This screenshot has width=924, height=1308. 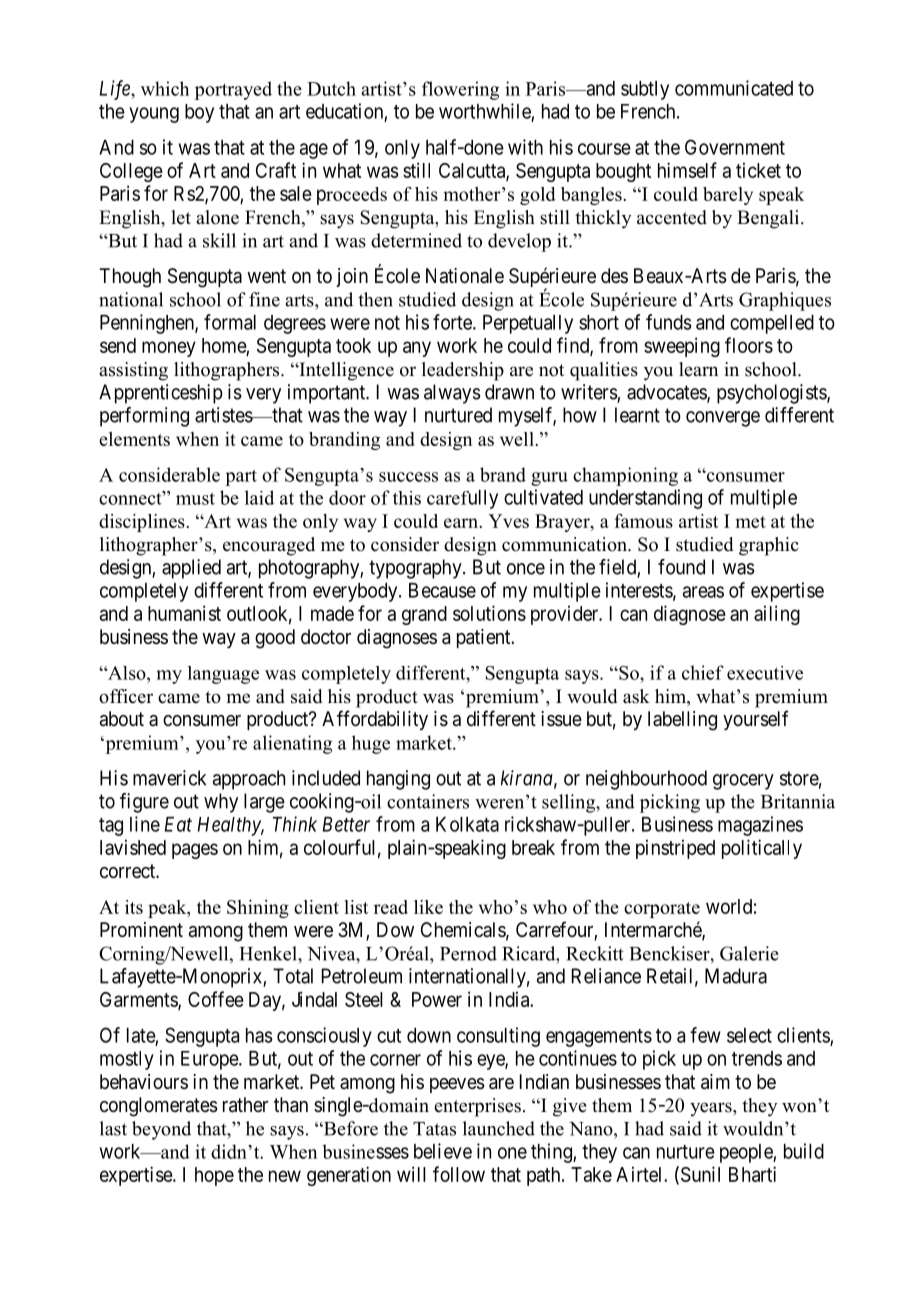 What do you see at coordinates (199, 113) in the screenshot?
I see `boy` at bounding box center [199, 113].
